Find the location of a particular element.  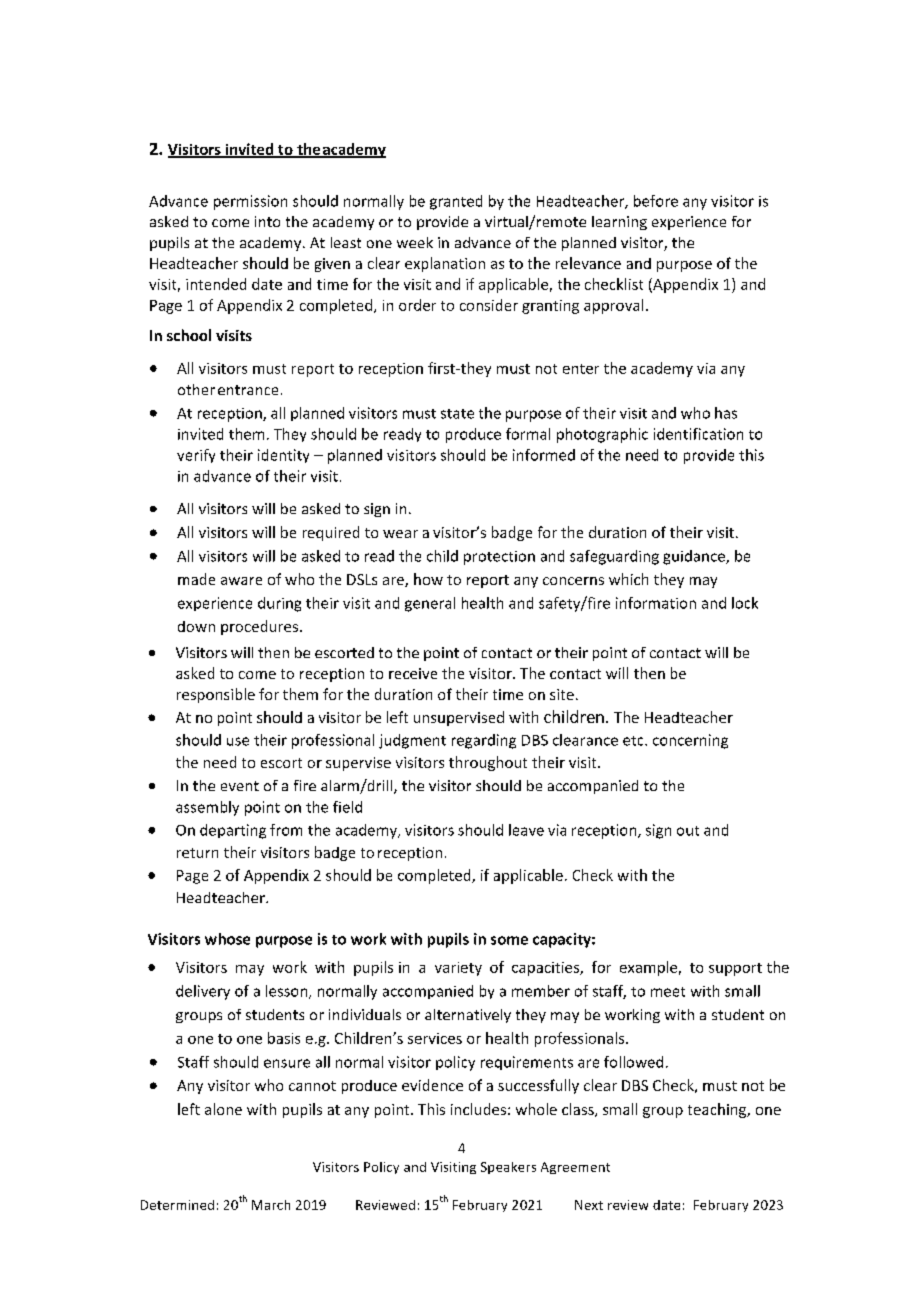

throughout is located at coordinates (488, 763).
